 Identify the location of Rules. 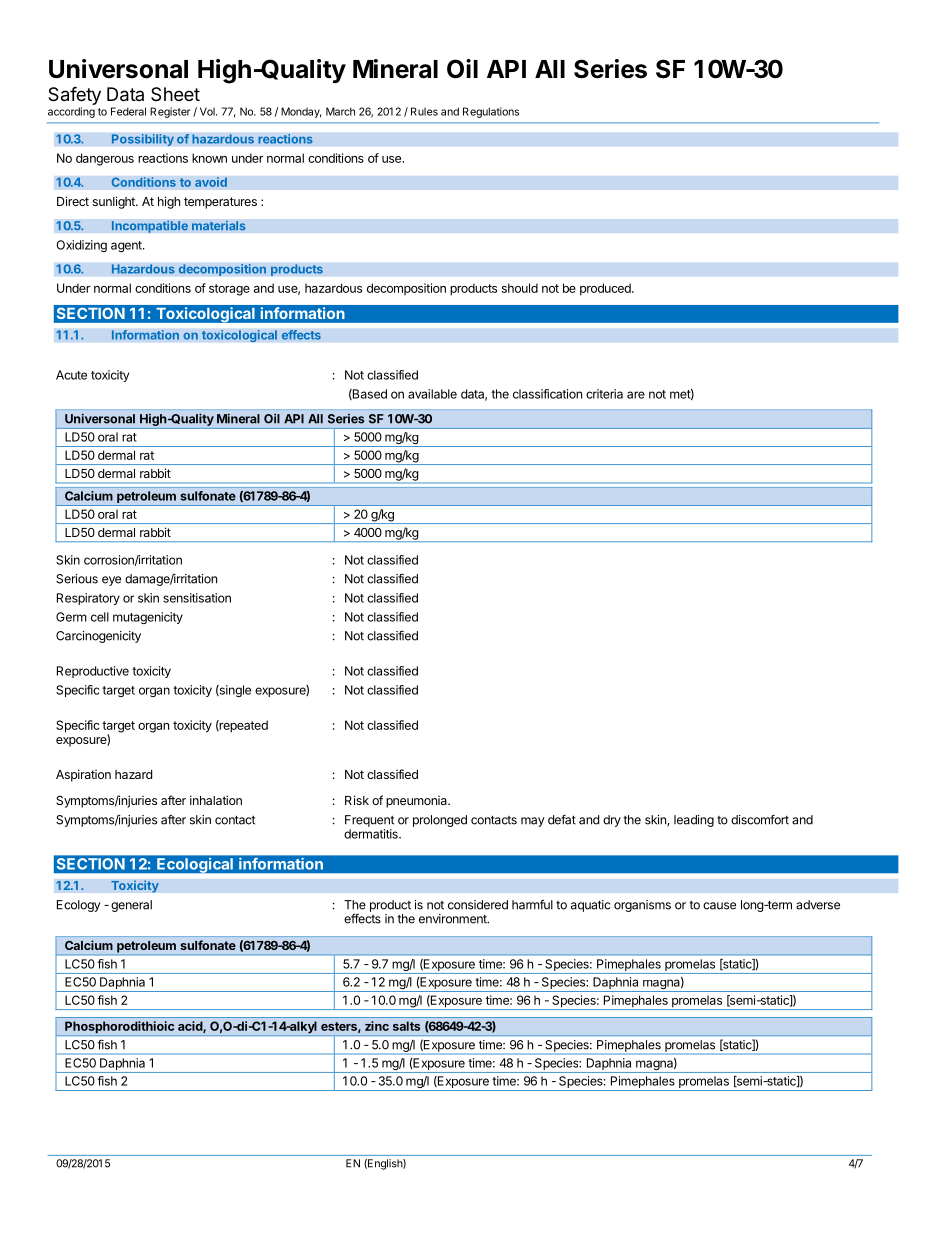
(424, 111).
